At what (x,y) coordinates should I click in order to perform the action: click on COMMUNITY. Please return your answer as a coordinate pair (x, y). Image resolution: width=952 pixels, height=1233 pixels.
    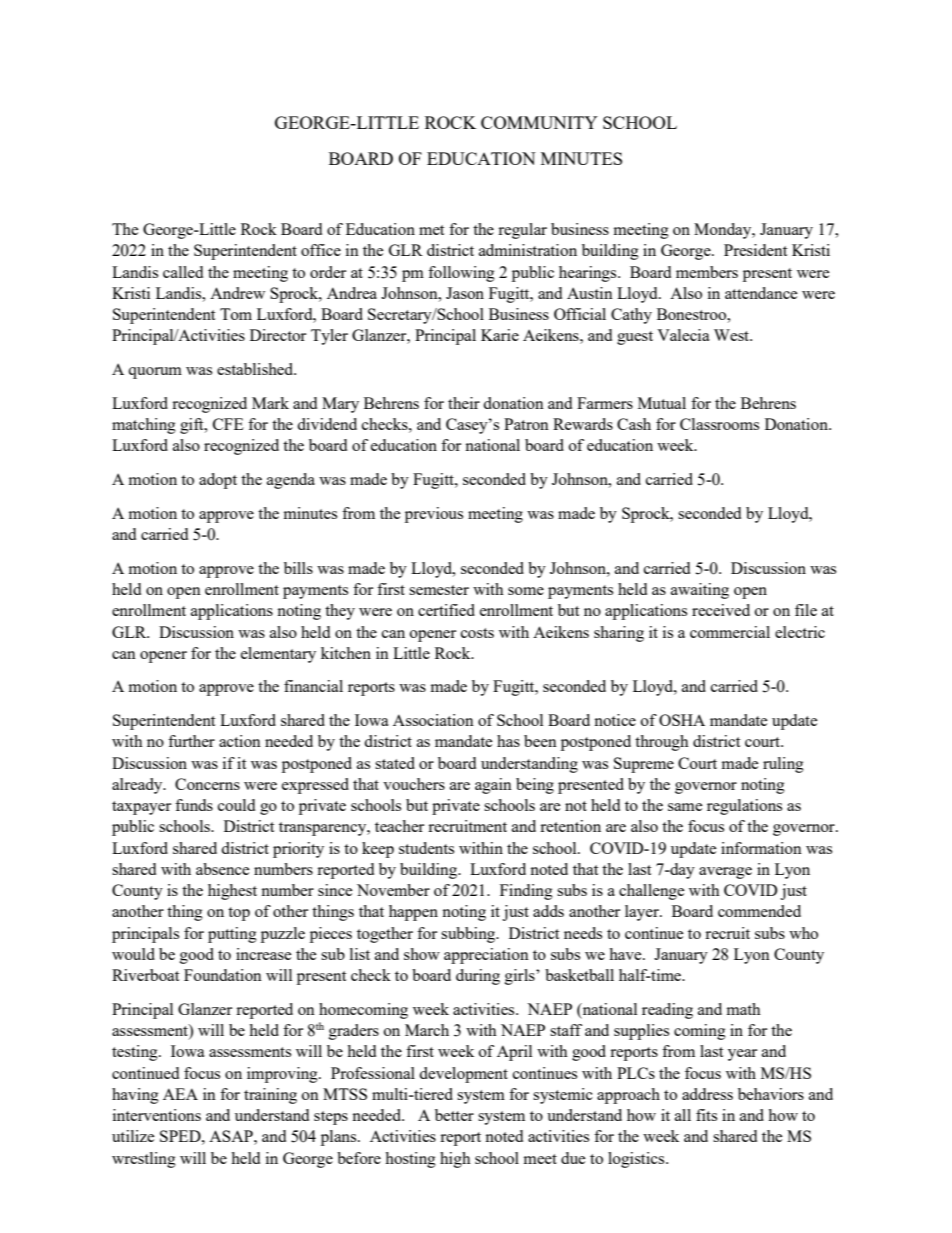
    Looking at the image, I should click on (539, 122).
